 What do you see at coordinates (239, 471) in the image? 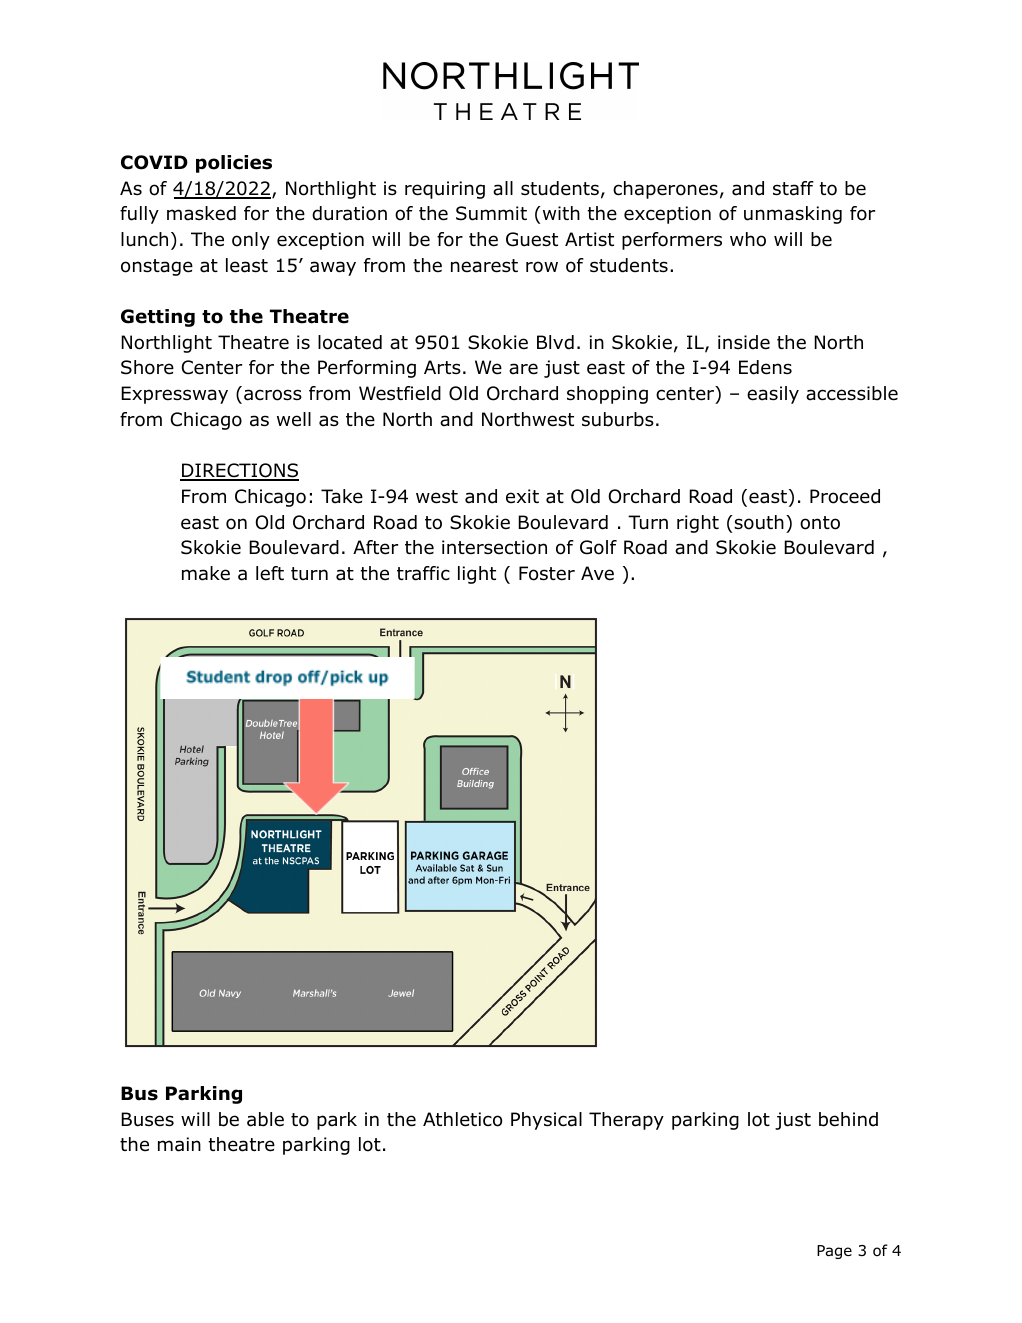
I see `DIRECTIONS` at bounding box center [239, 471].
